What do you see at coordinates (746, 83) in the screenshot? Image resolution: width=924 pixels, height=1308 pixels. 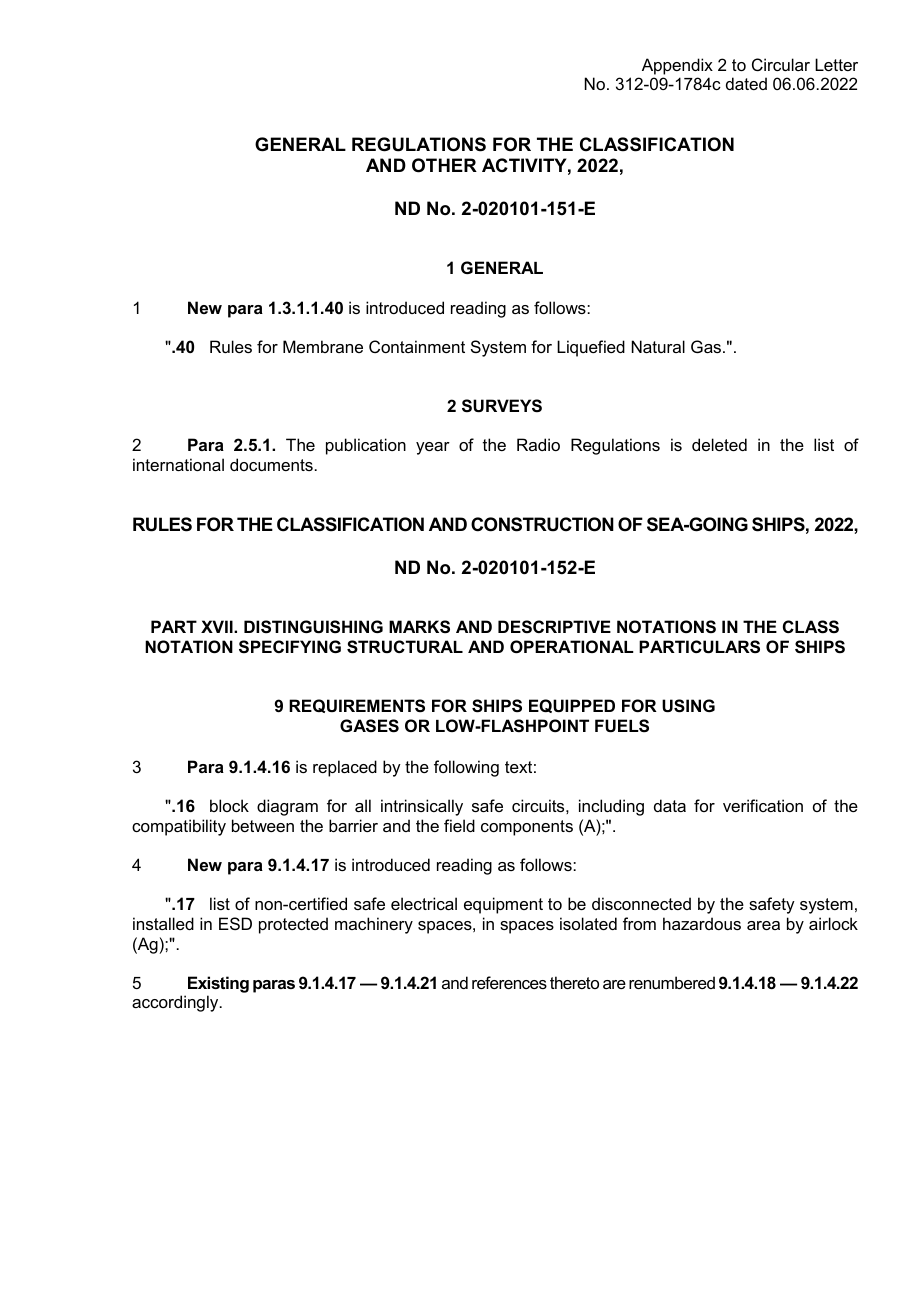 I see `dated` at bounding box center [746, 83].
